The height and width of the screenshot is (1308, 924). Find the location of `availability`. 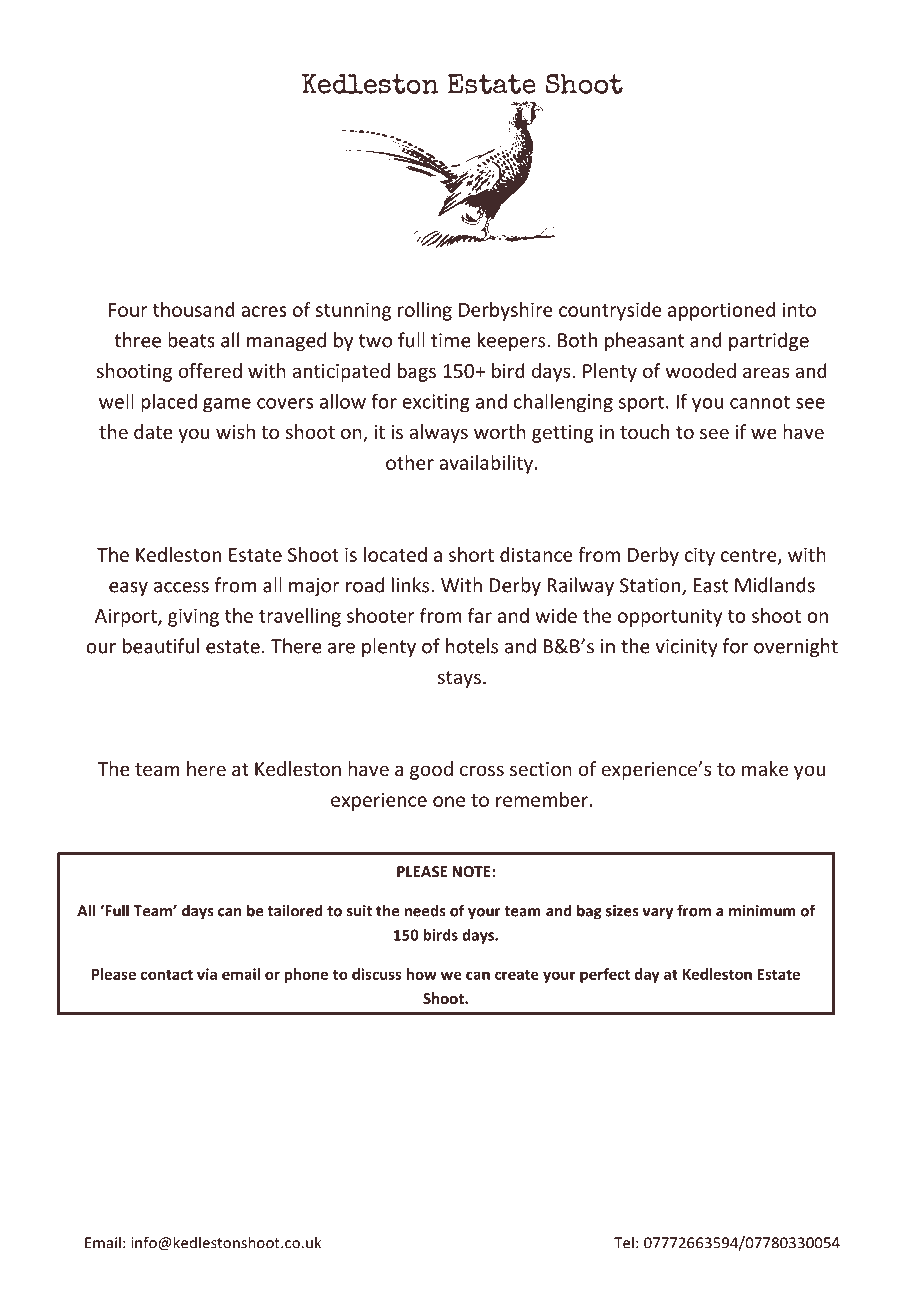

availability is located at coordinates (486, 464).
